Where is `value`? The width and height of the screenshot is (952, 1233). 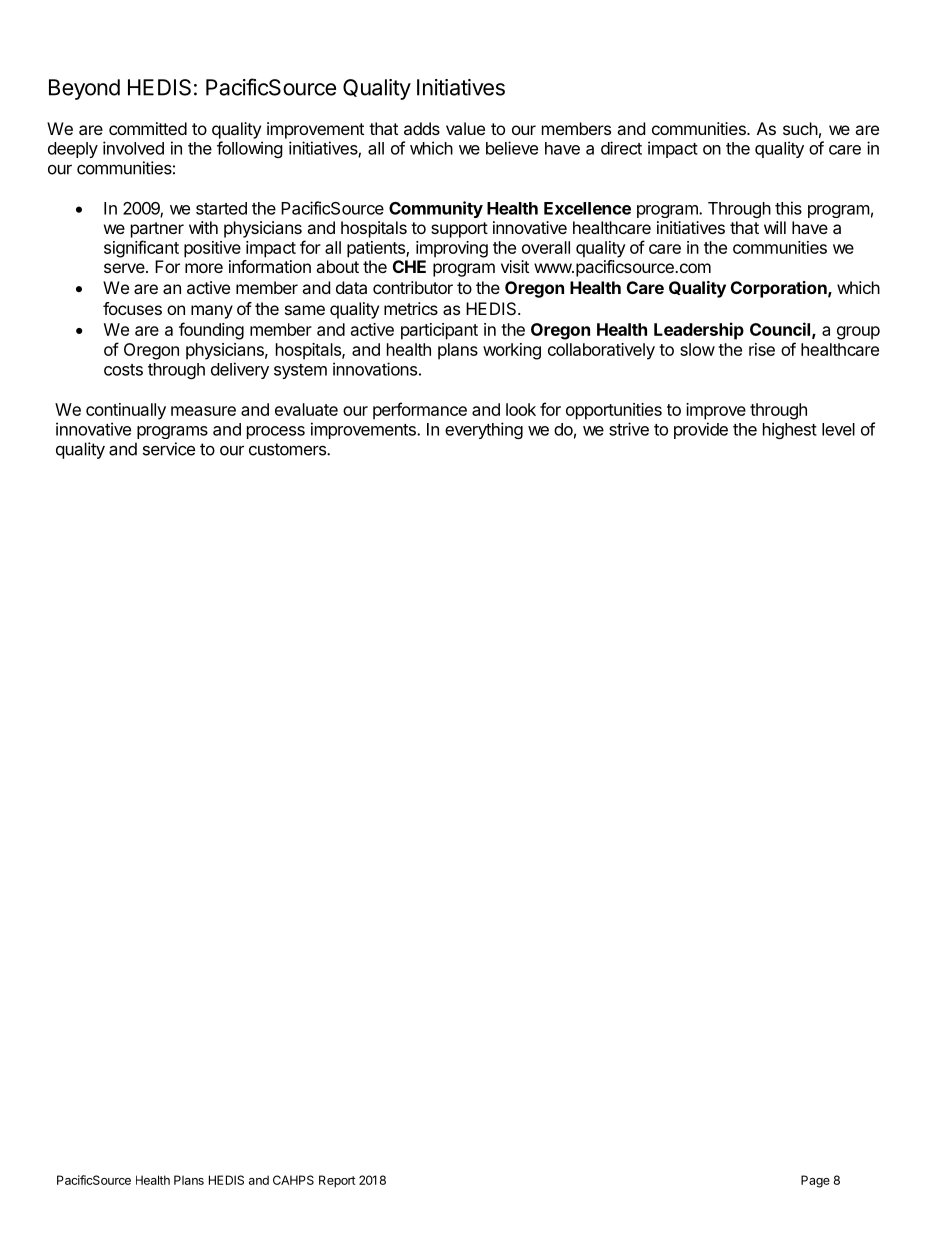 value is located at coordinates (465, 128).
